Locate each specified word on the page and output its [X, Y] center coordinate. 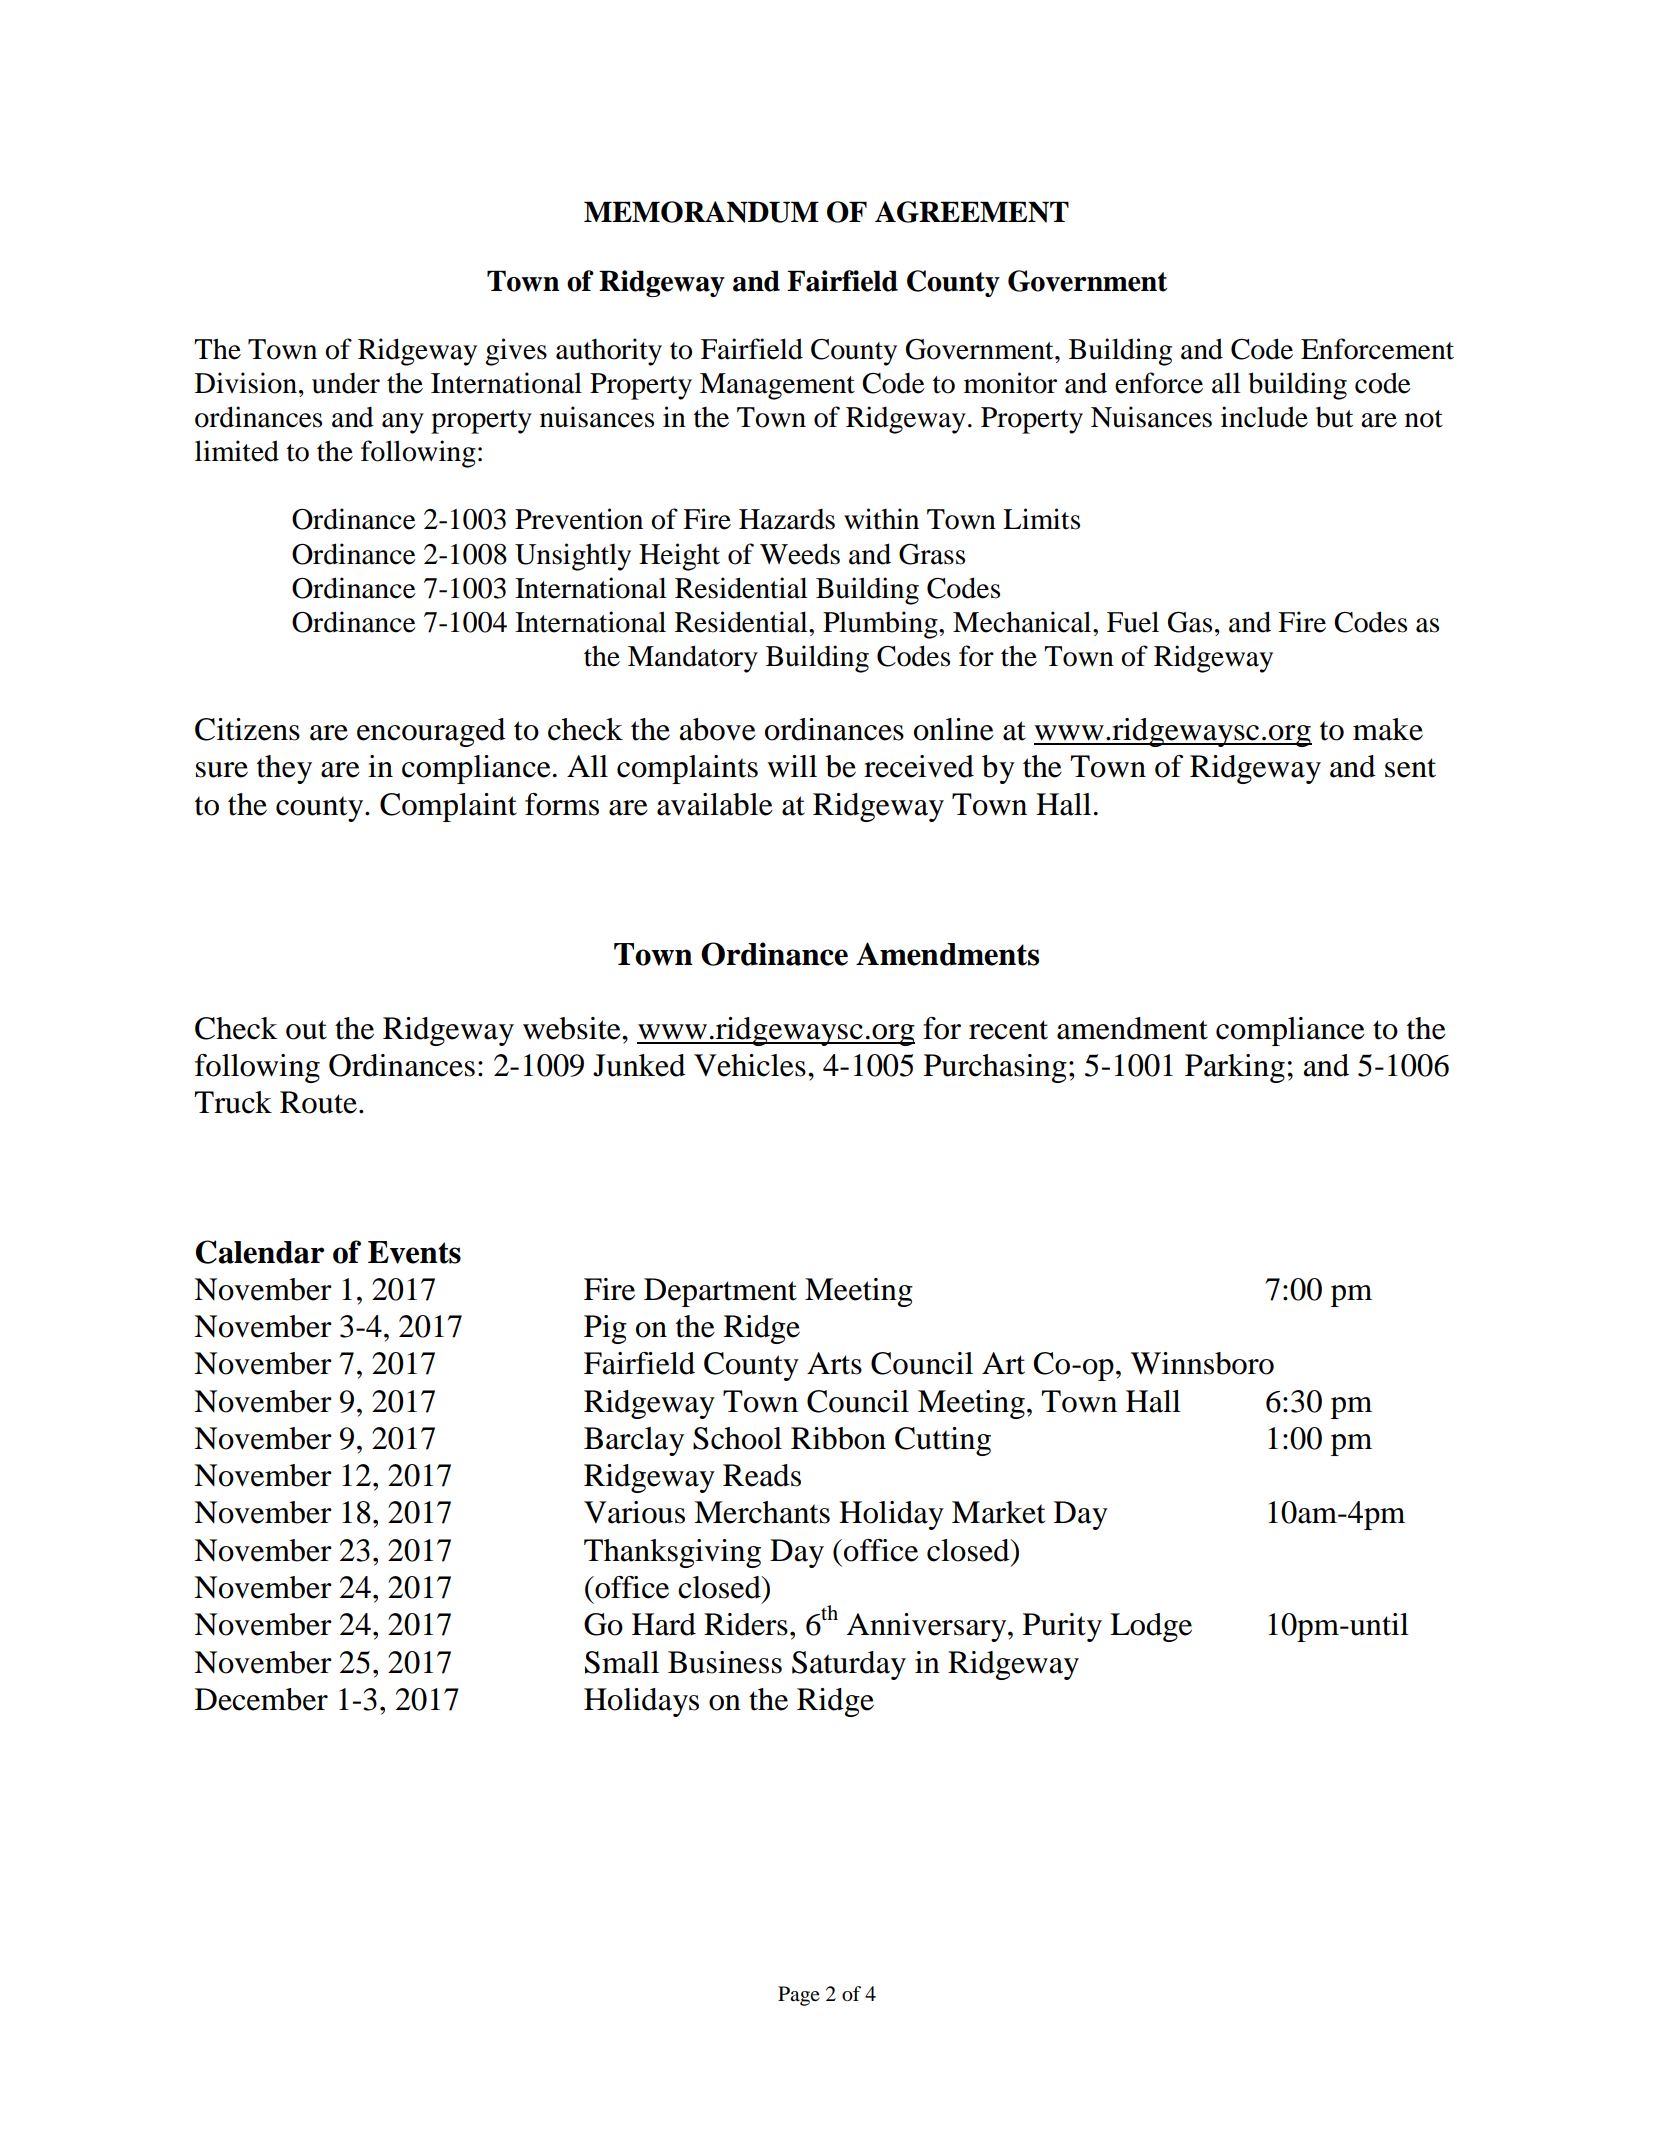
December [261, 1699]
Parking [1235, 1068]
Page [799, 1996]
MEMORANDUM [701, 212]
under [346, 383]
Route [318, 1102]
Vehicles [750, 1065]
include [1264, 417]
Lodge [1151, 1627]
